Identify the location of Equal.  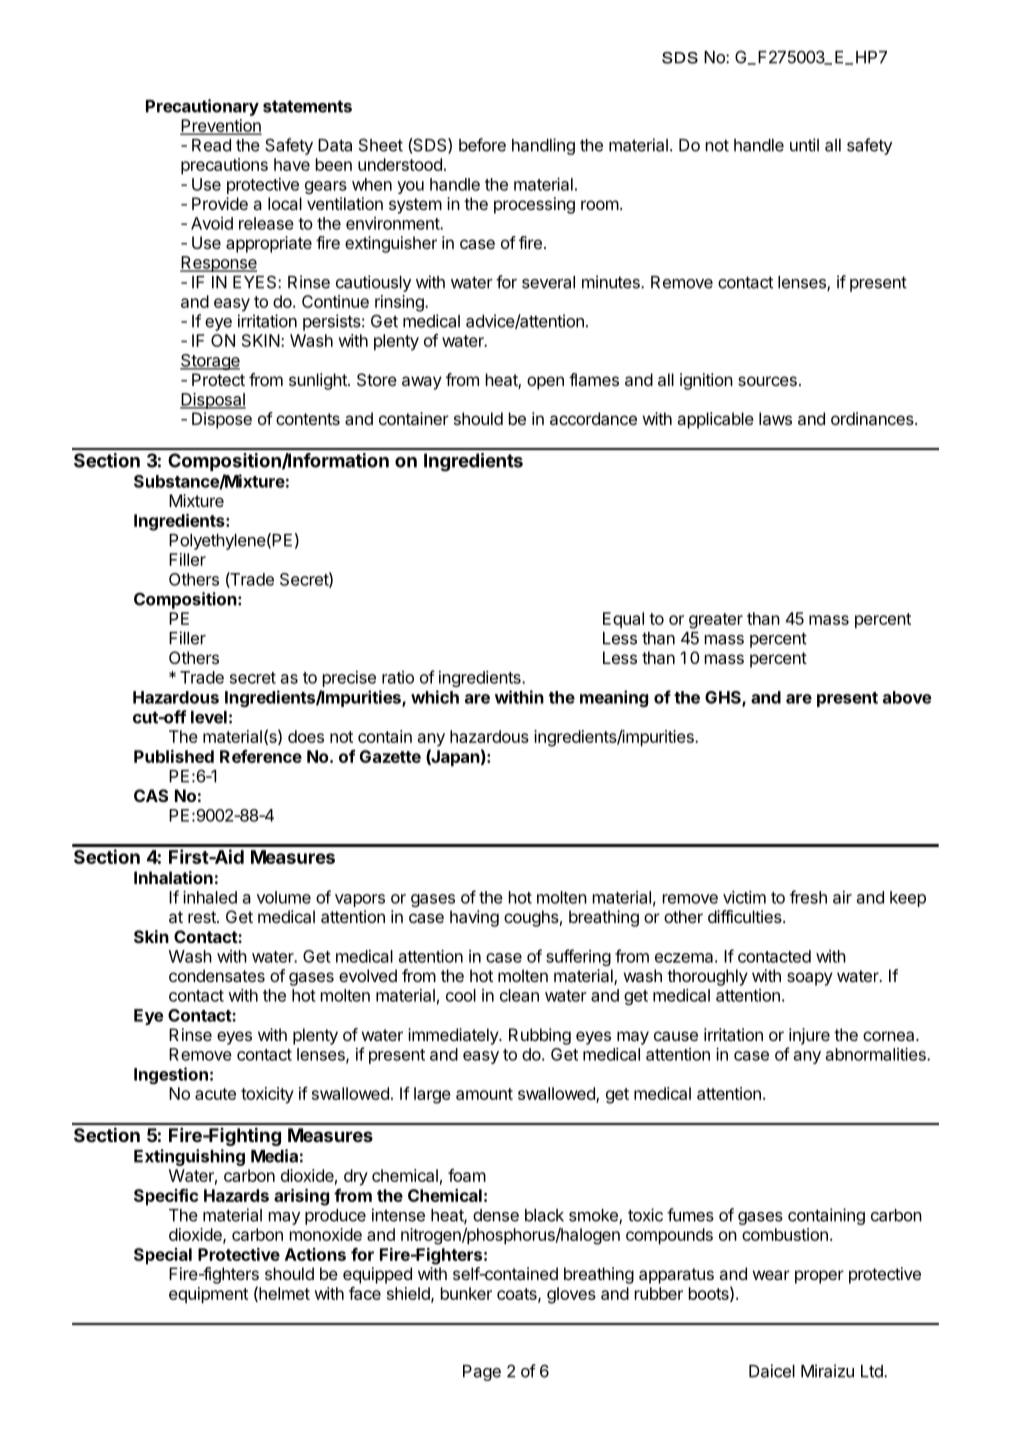
(623, 620).
